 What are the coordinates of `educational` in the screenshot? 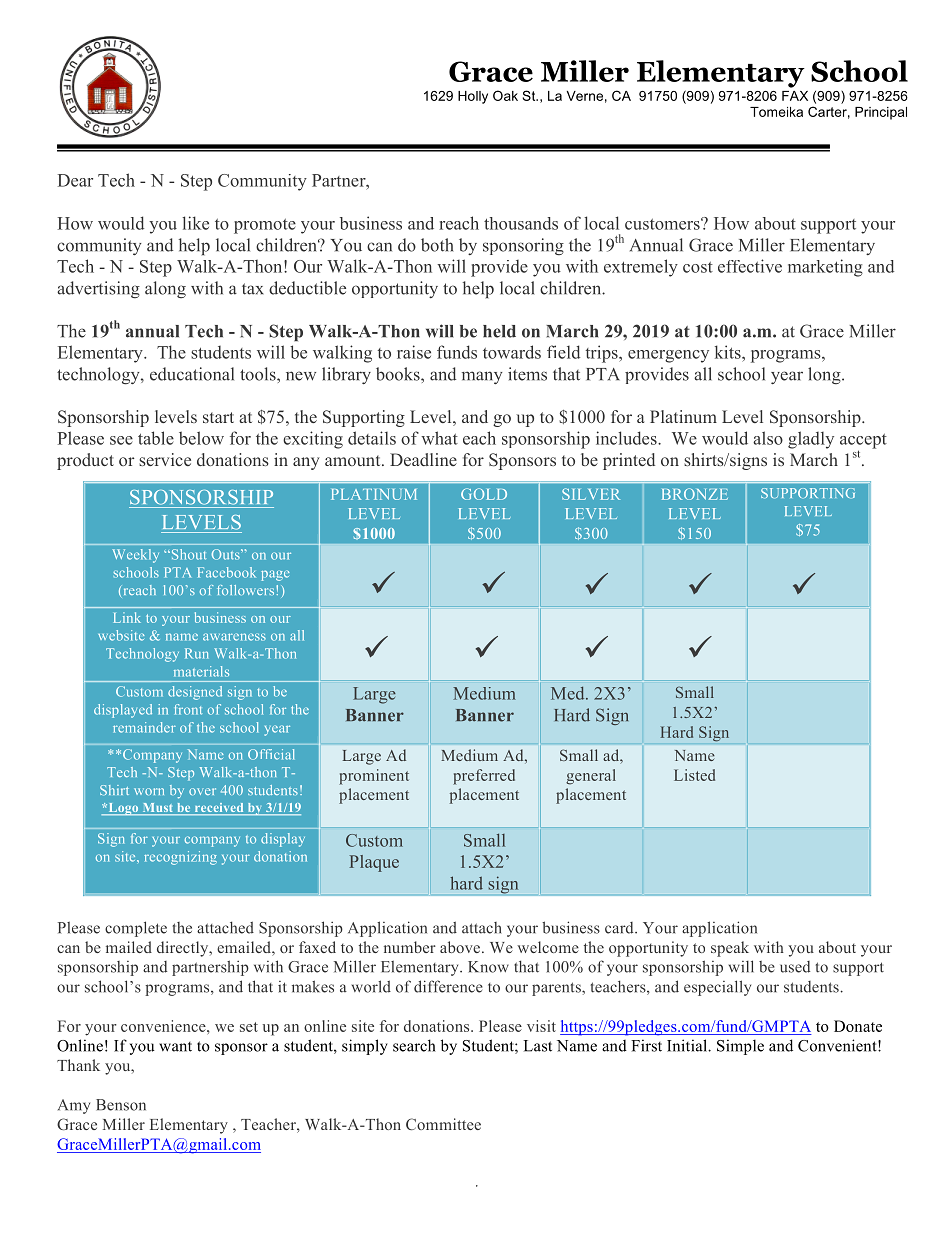 It's located at (192, 374).
